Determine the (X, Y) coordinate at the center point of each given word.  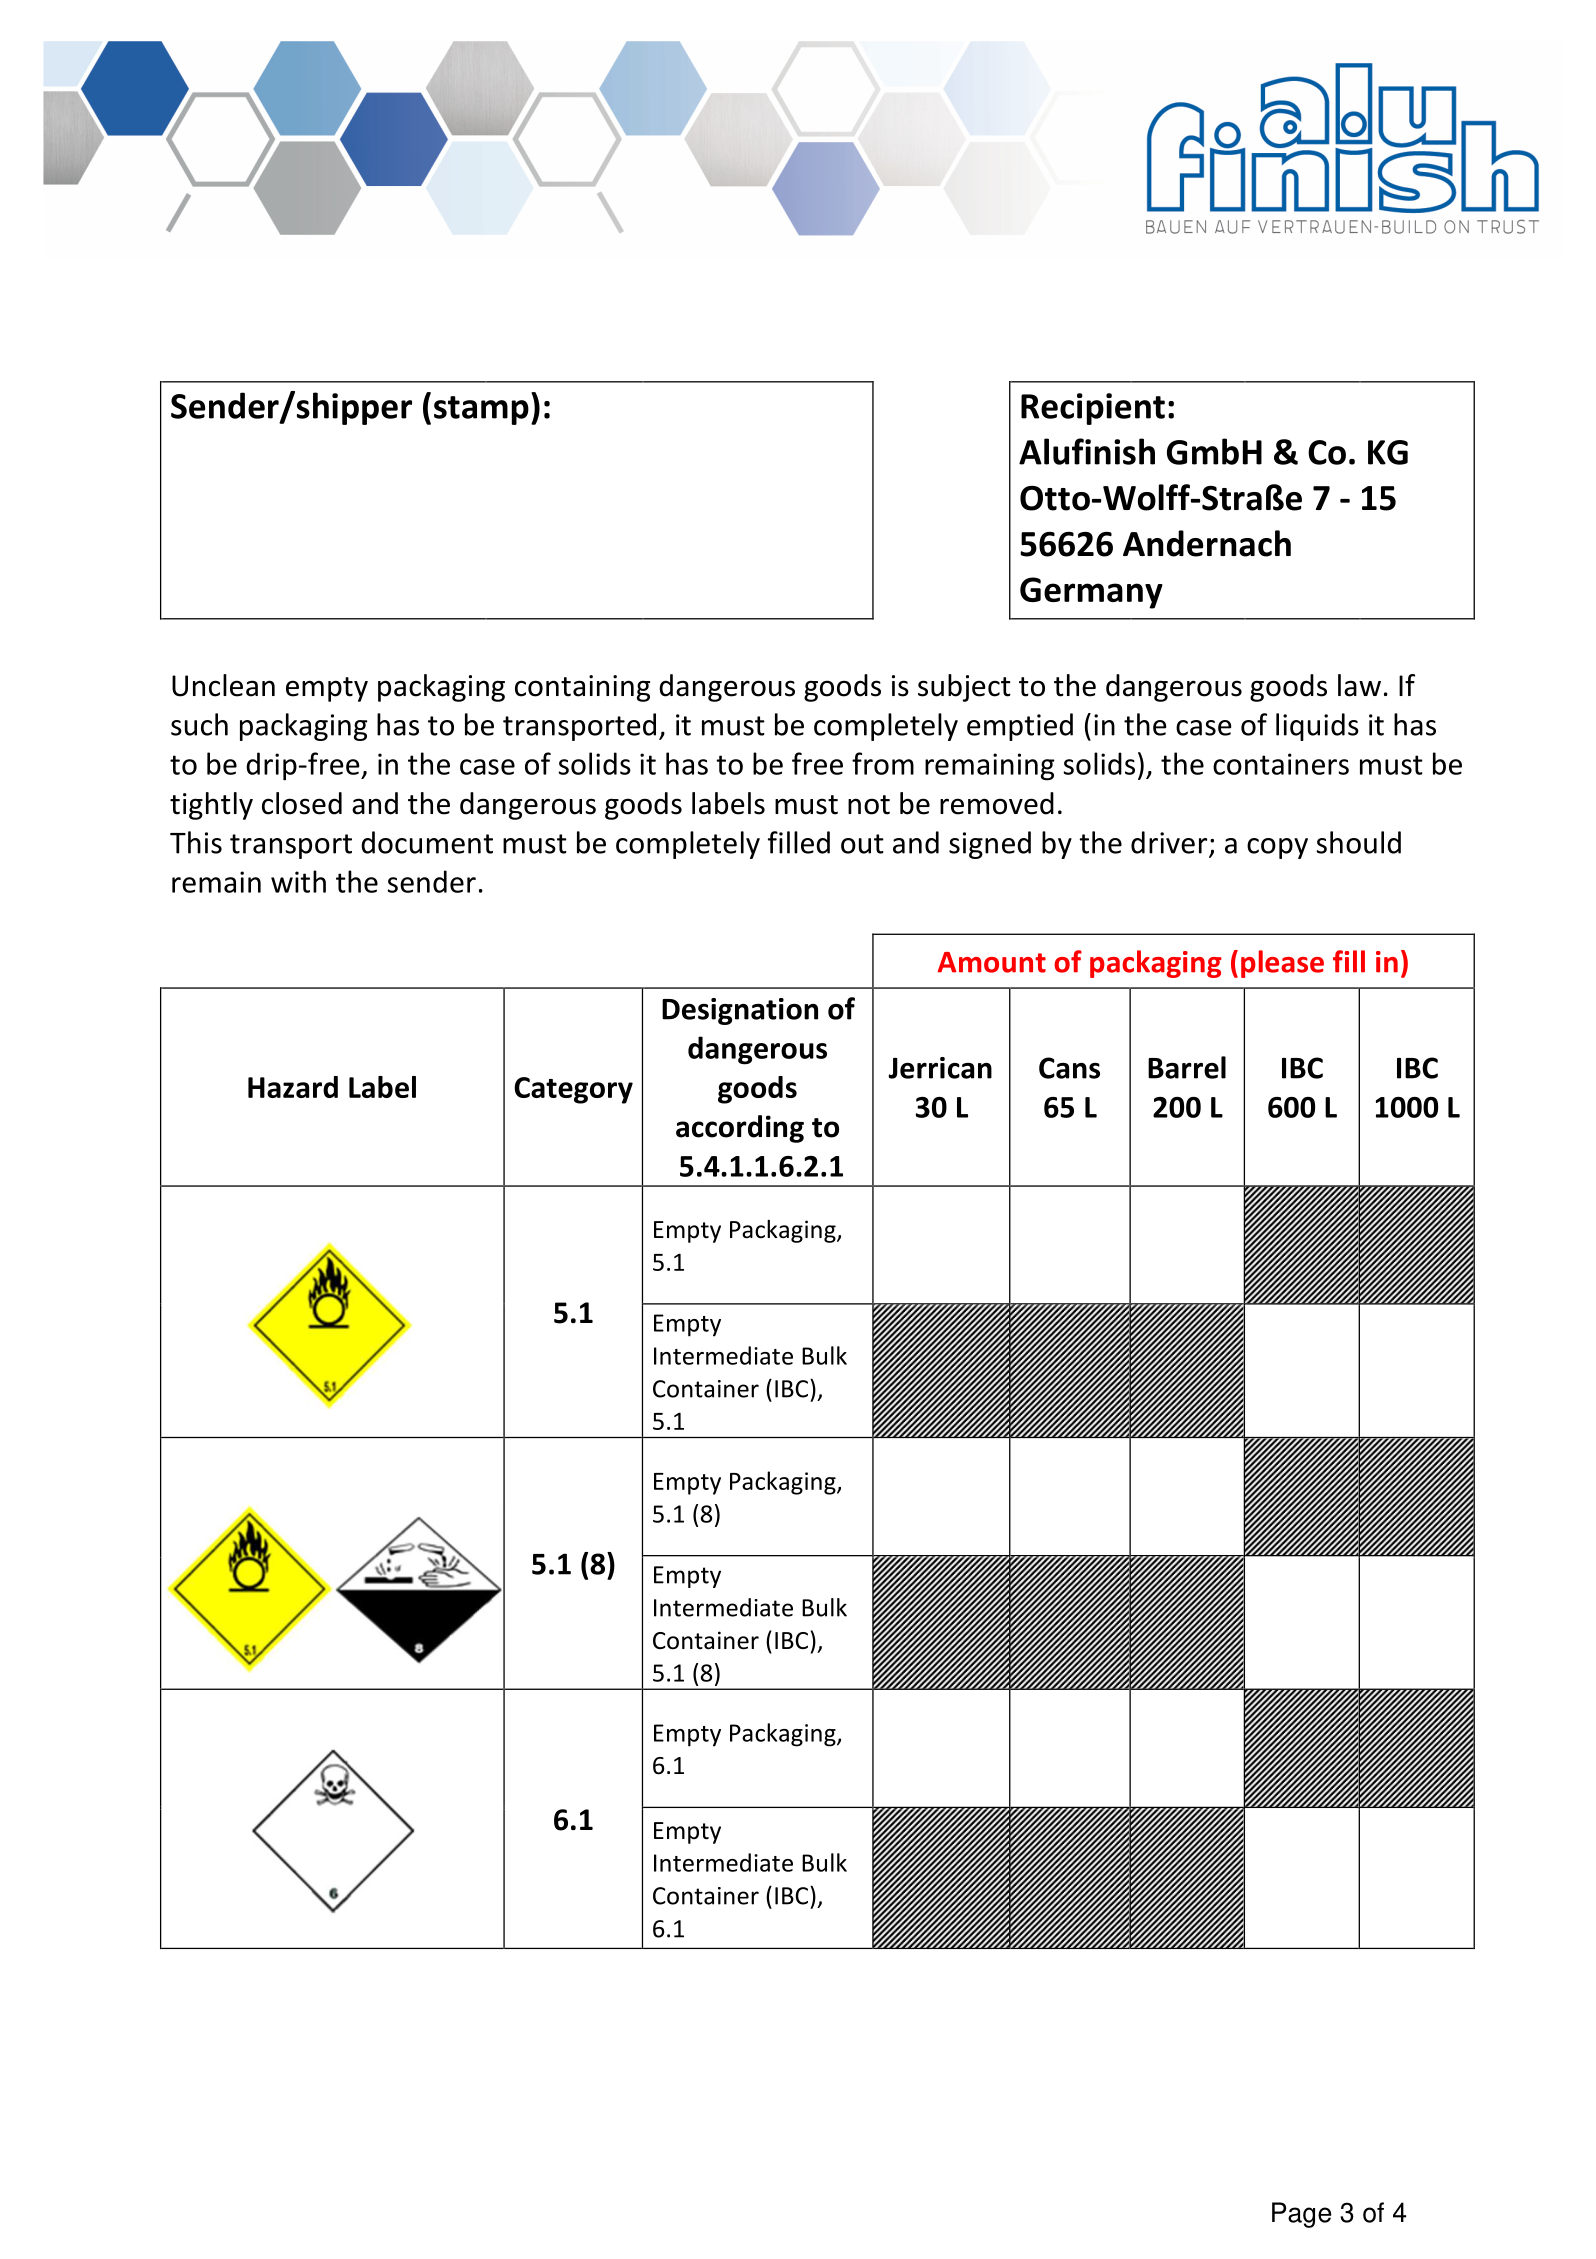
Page (1301, 2215)
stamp (481, 410)
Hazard (293, 1087)
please (1282, 964)
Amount (992, 962)
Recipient (1093, 409)
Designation (740, 1011)
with (298, 881)
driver (1170, 843)
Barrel (1187, 1067)
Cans (1069, 1068)
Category (573, 1090)
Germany (1091, 593)
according (740, 1129)
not (869, 805)
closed (302, 803)
